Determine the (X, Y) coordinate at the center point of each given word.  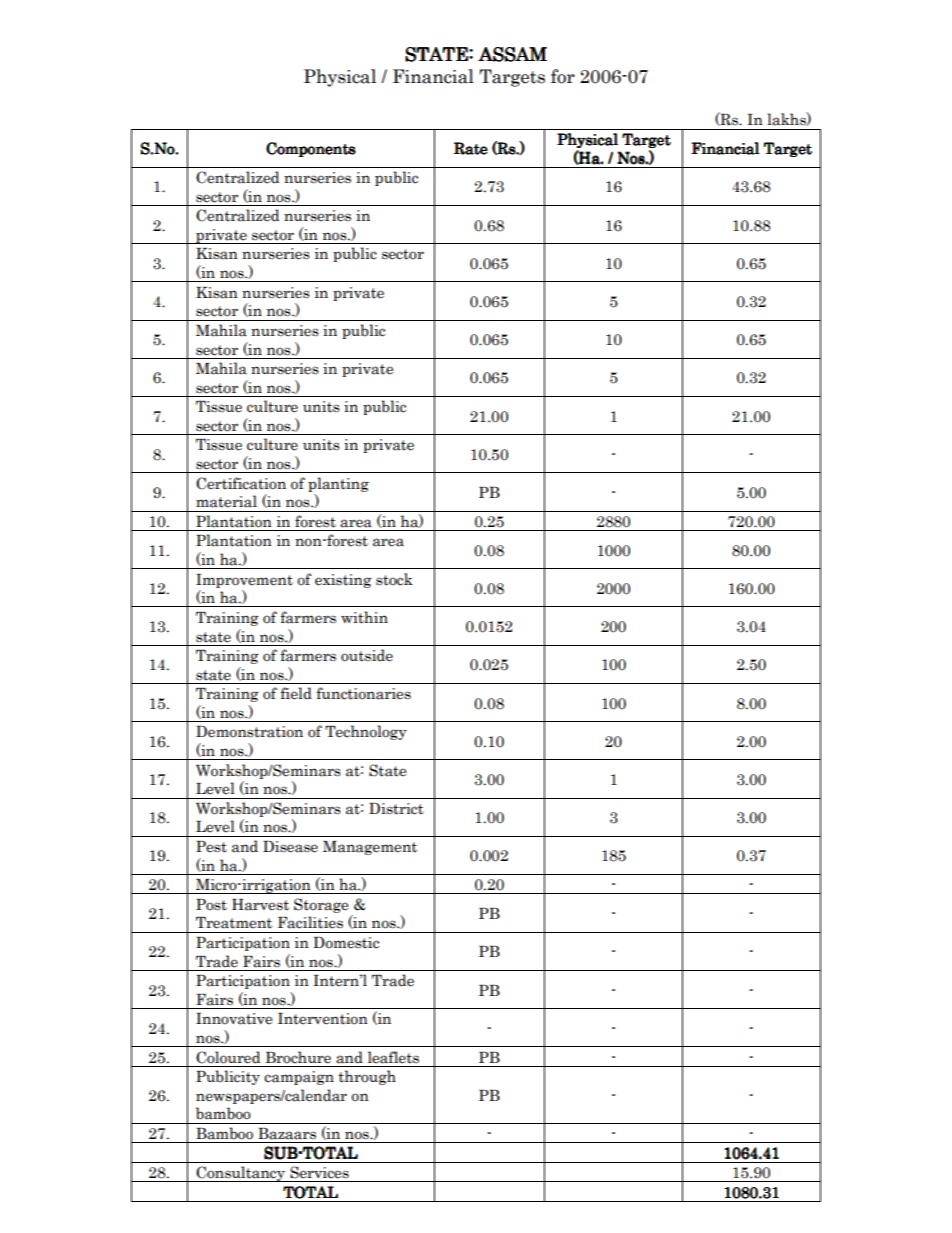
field (296, 693)
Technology (366, 732)
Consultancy (240, 1174)
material (226, 501)
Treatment (234, 923)
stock (394, 579)
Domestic (346, 943)
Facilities (310, 922)
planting (338, 484)
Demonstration (249, 732)
